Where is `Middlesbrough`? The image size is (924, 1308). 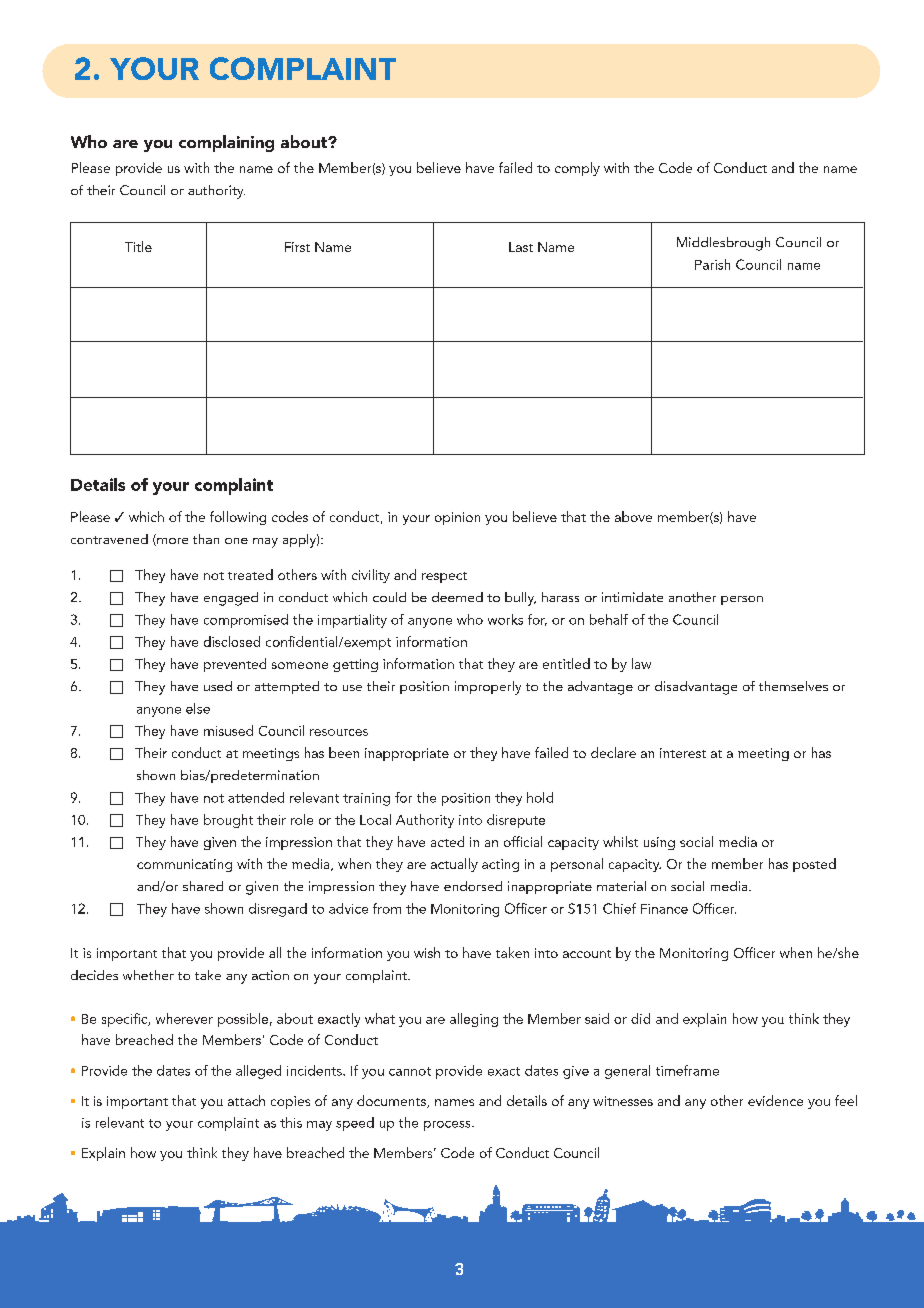
Middlesbrough is located at coordinates (723, 244).
